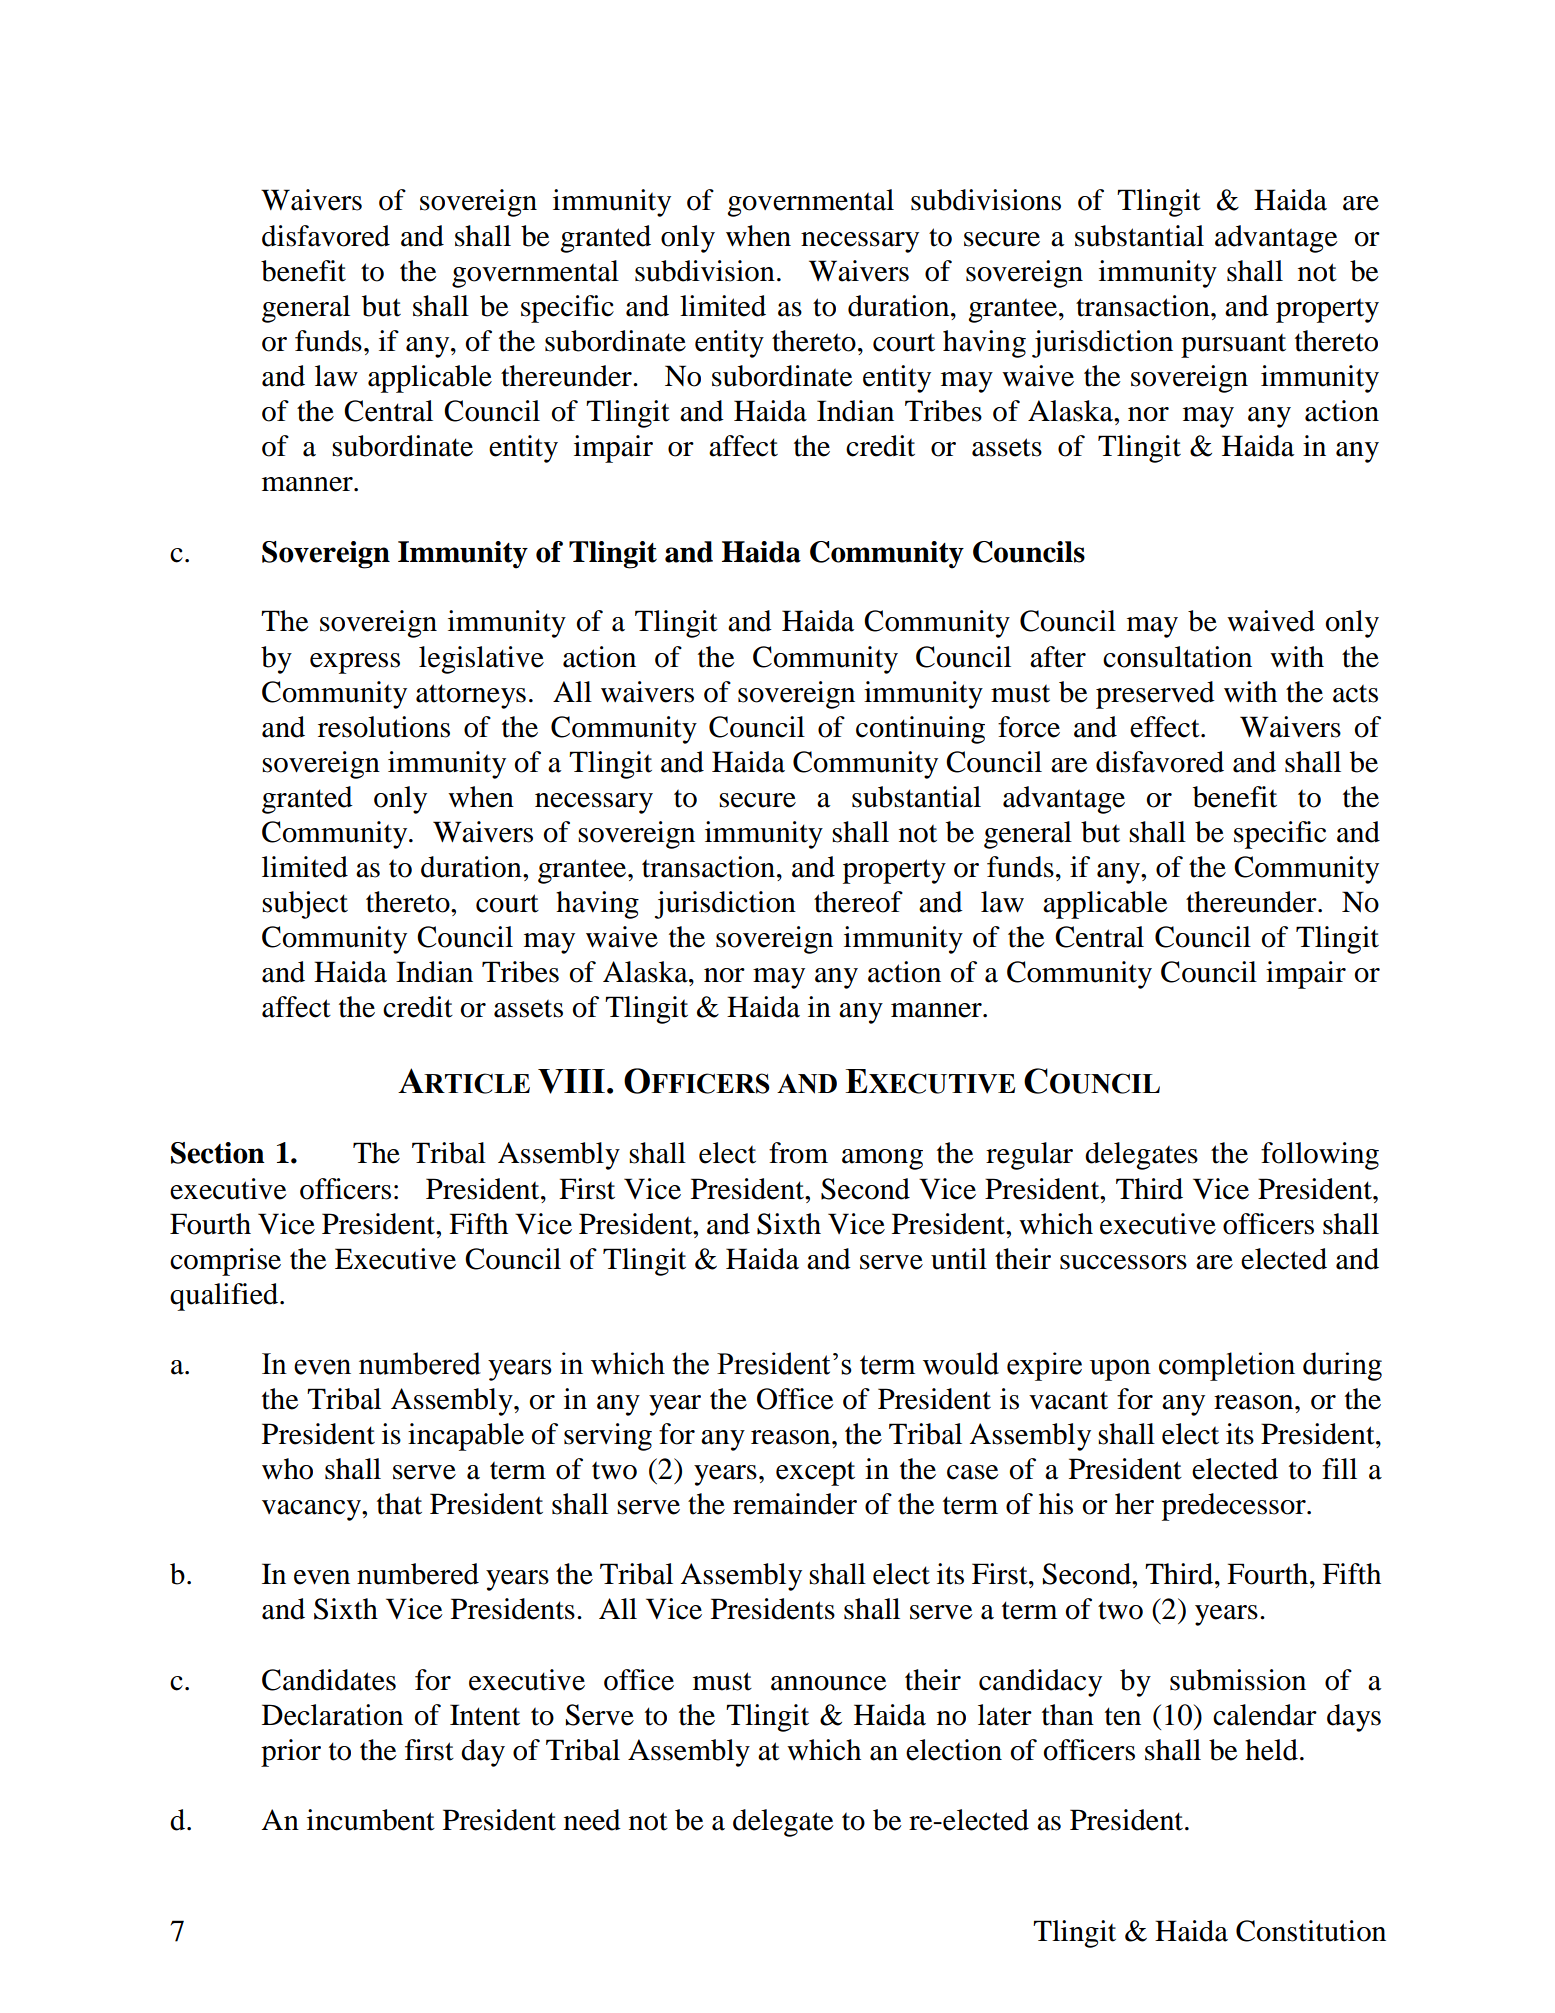 Image resolution: width=1555 pixels, height=2013 pixels. Describe the element at coordinates (798, 1153) in the screenshot. I see `from` at that location.
